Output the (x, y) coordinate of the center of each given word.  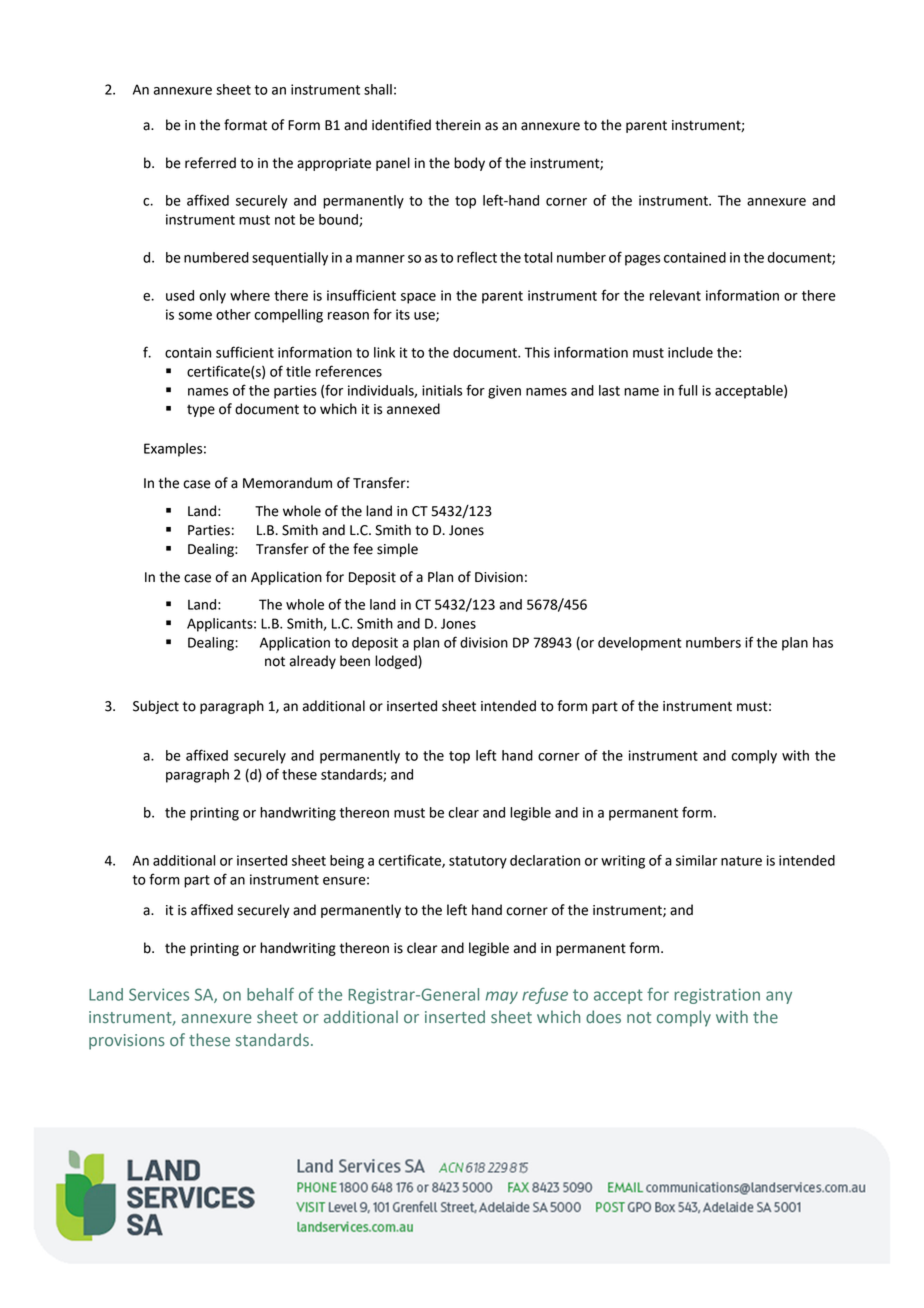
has (823, 642)
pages (642, 260)
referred (210, 163)
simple (397, 550)
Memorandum (287, 483)
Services (159, 994)
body (469, 164)
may (501, 997)
